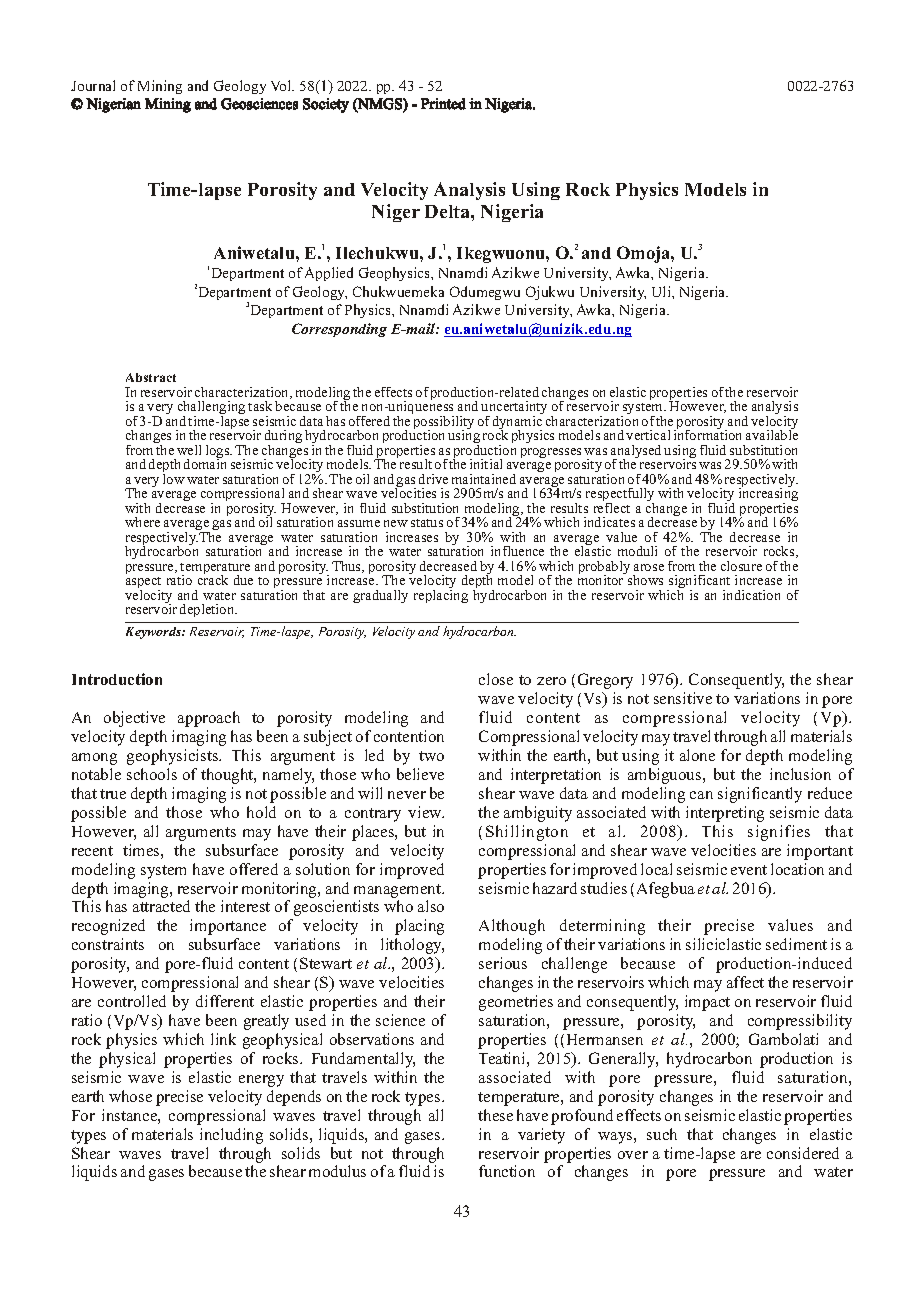 This page has height=1308, width=924. What do you see at coordinates (648, 435) in the page?
I see `vertical` at bounding box center [648, 435].
